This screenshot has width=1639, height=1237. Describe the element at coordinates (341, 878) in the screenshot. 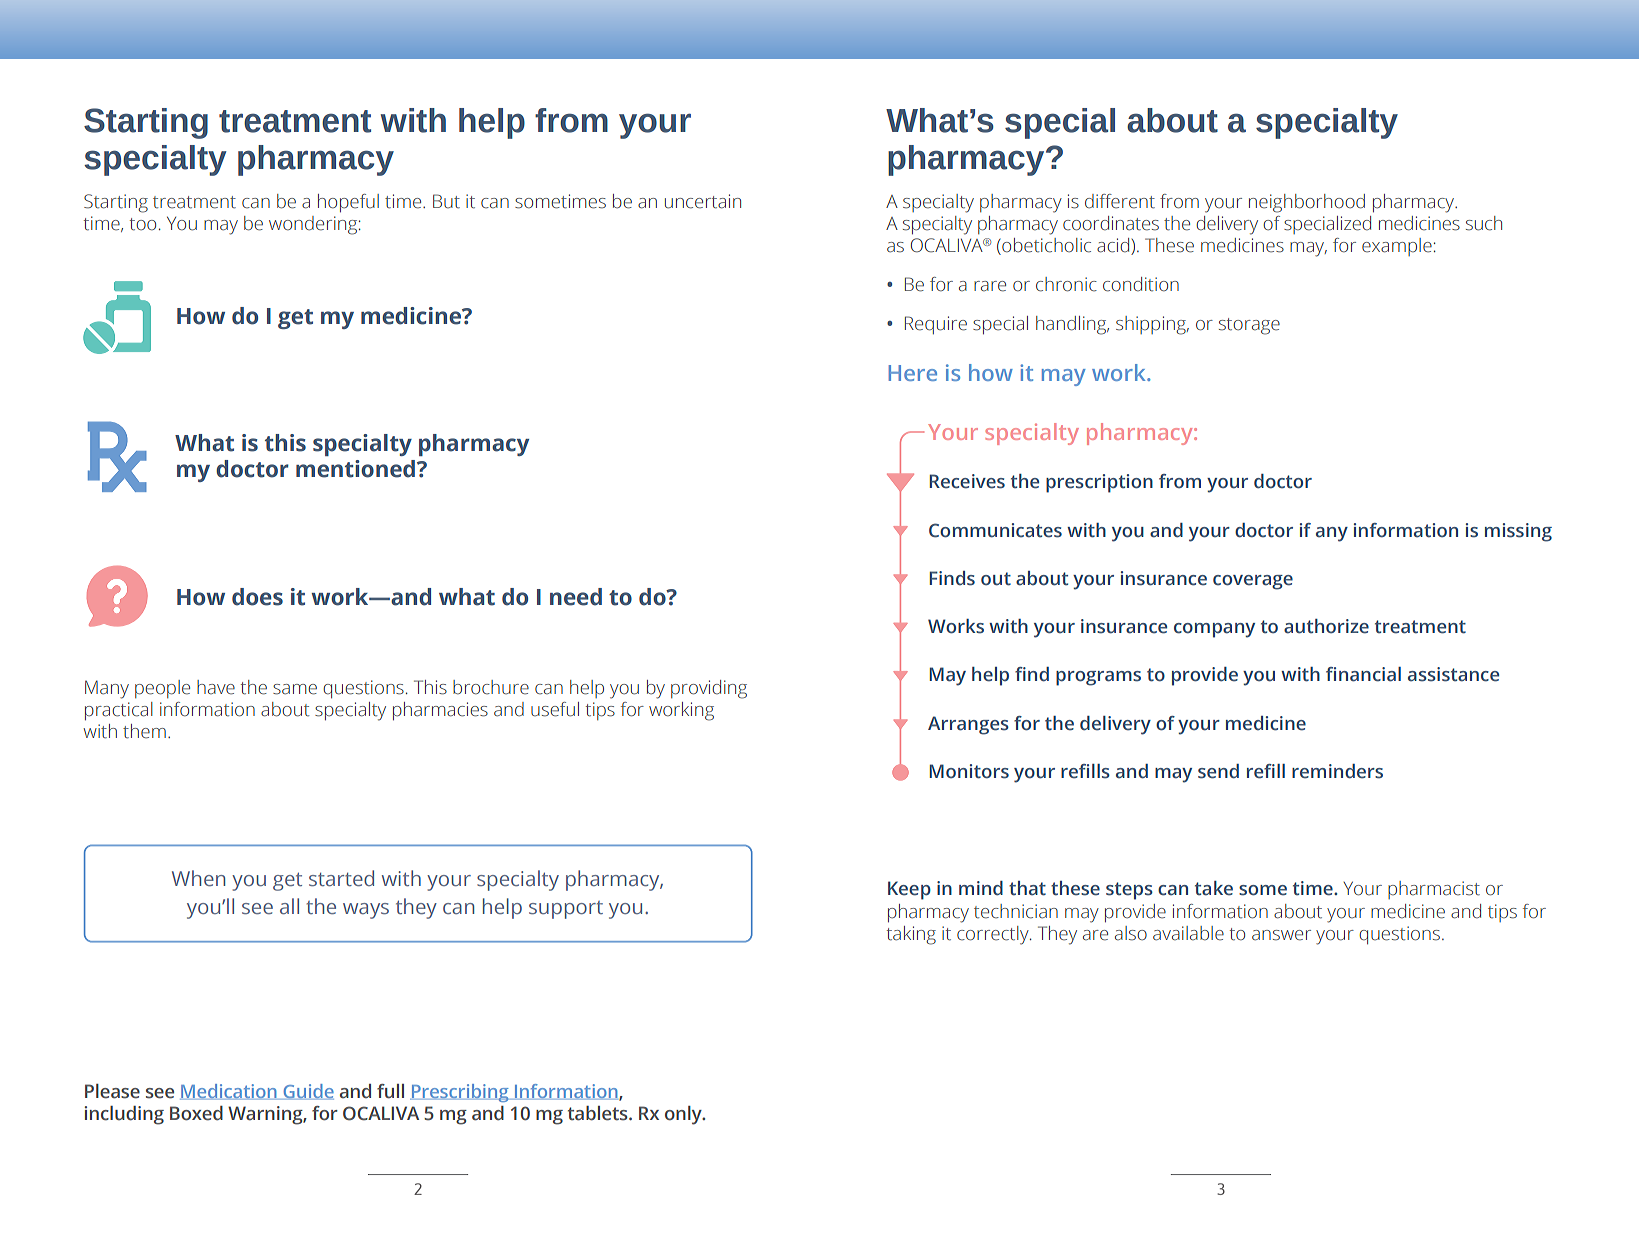

I see `started` at that location.
